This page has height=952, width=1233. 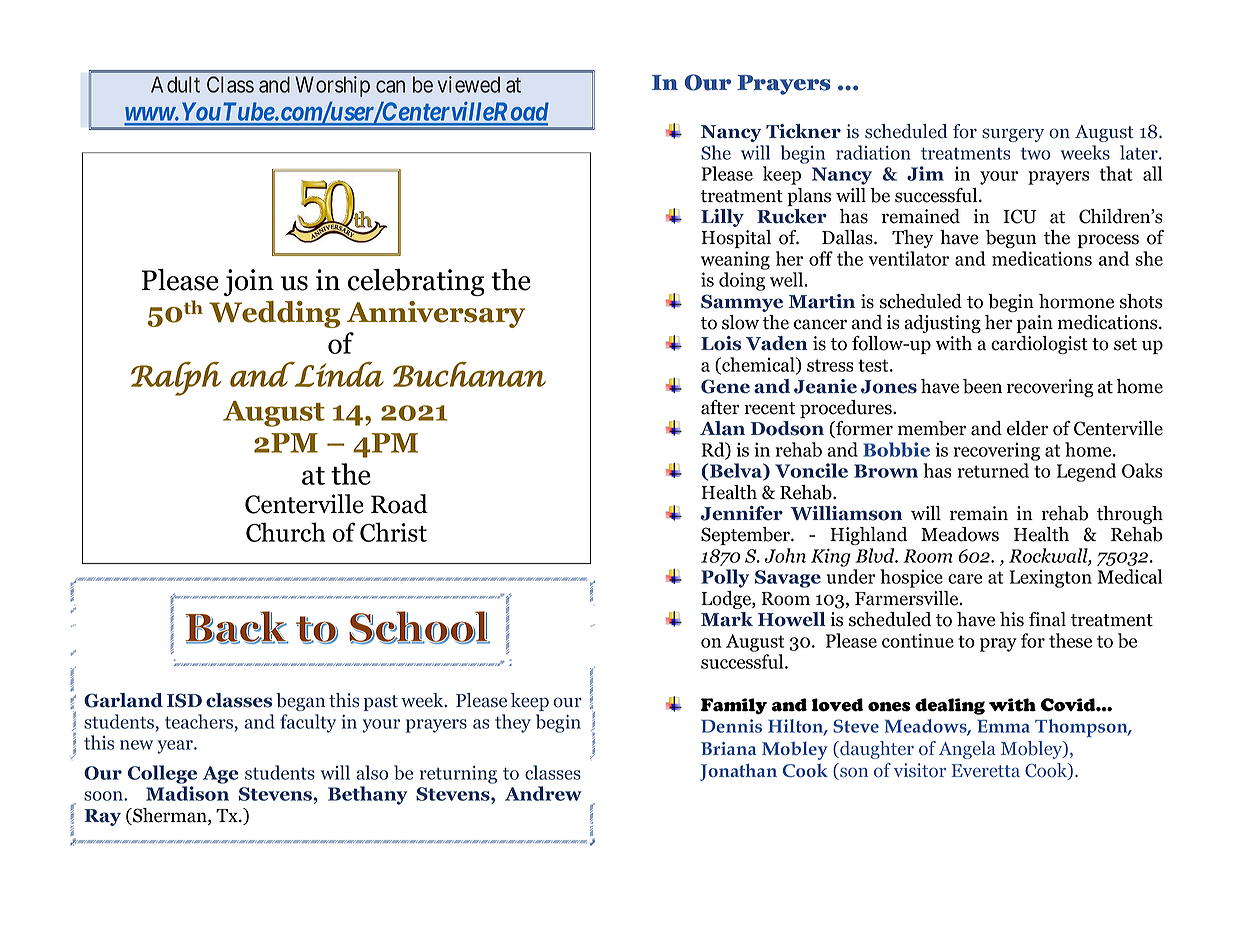 What do you see at coordinates (274, 314) in the page?
I see `Wedding` at bounding box center [274, 314].
